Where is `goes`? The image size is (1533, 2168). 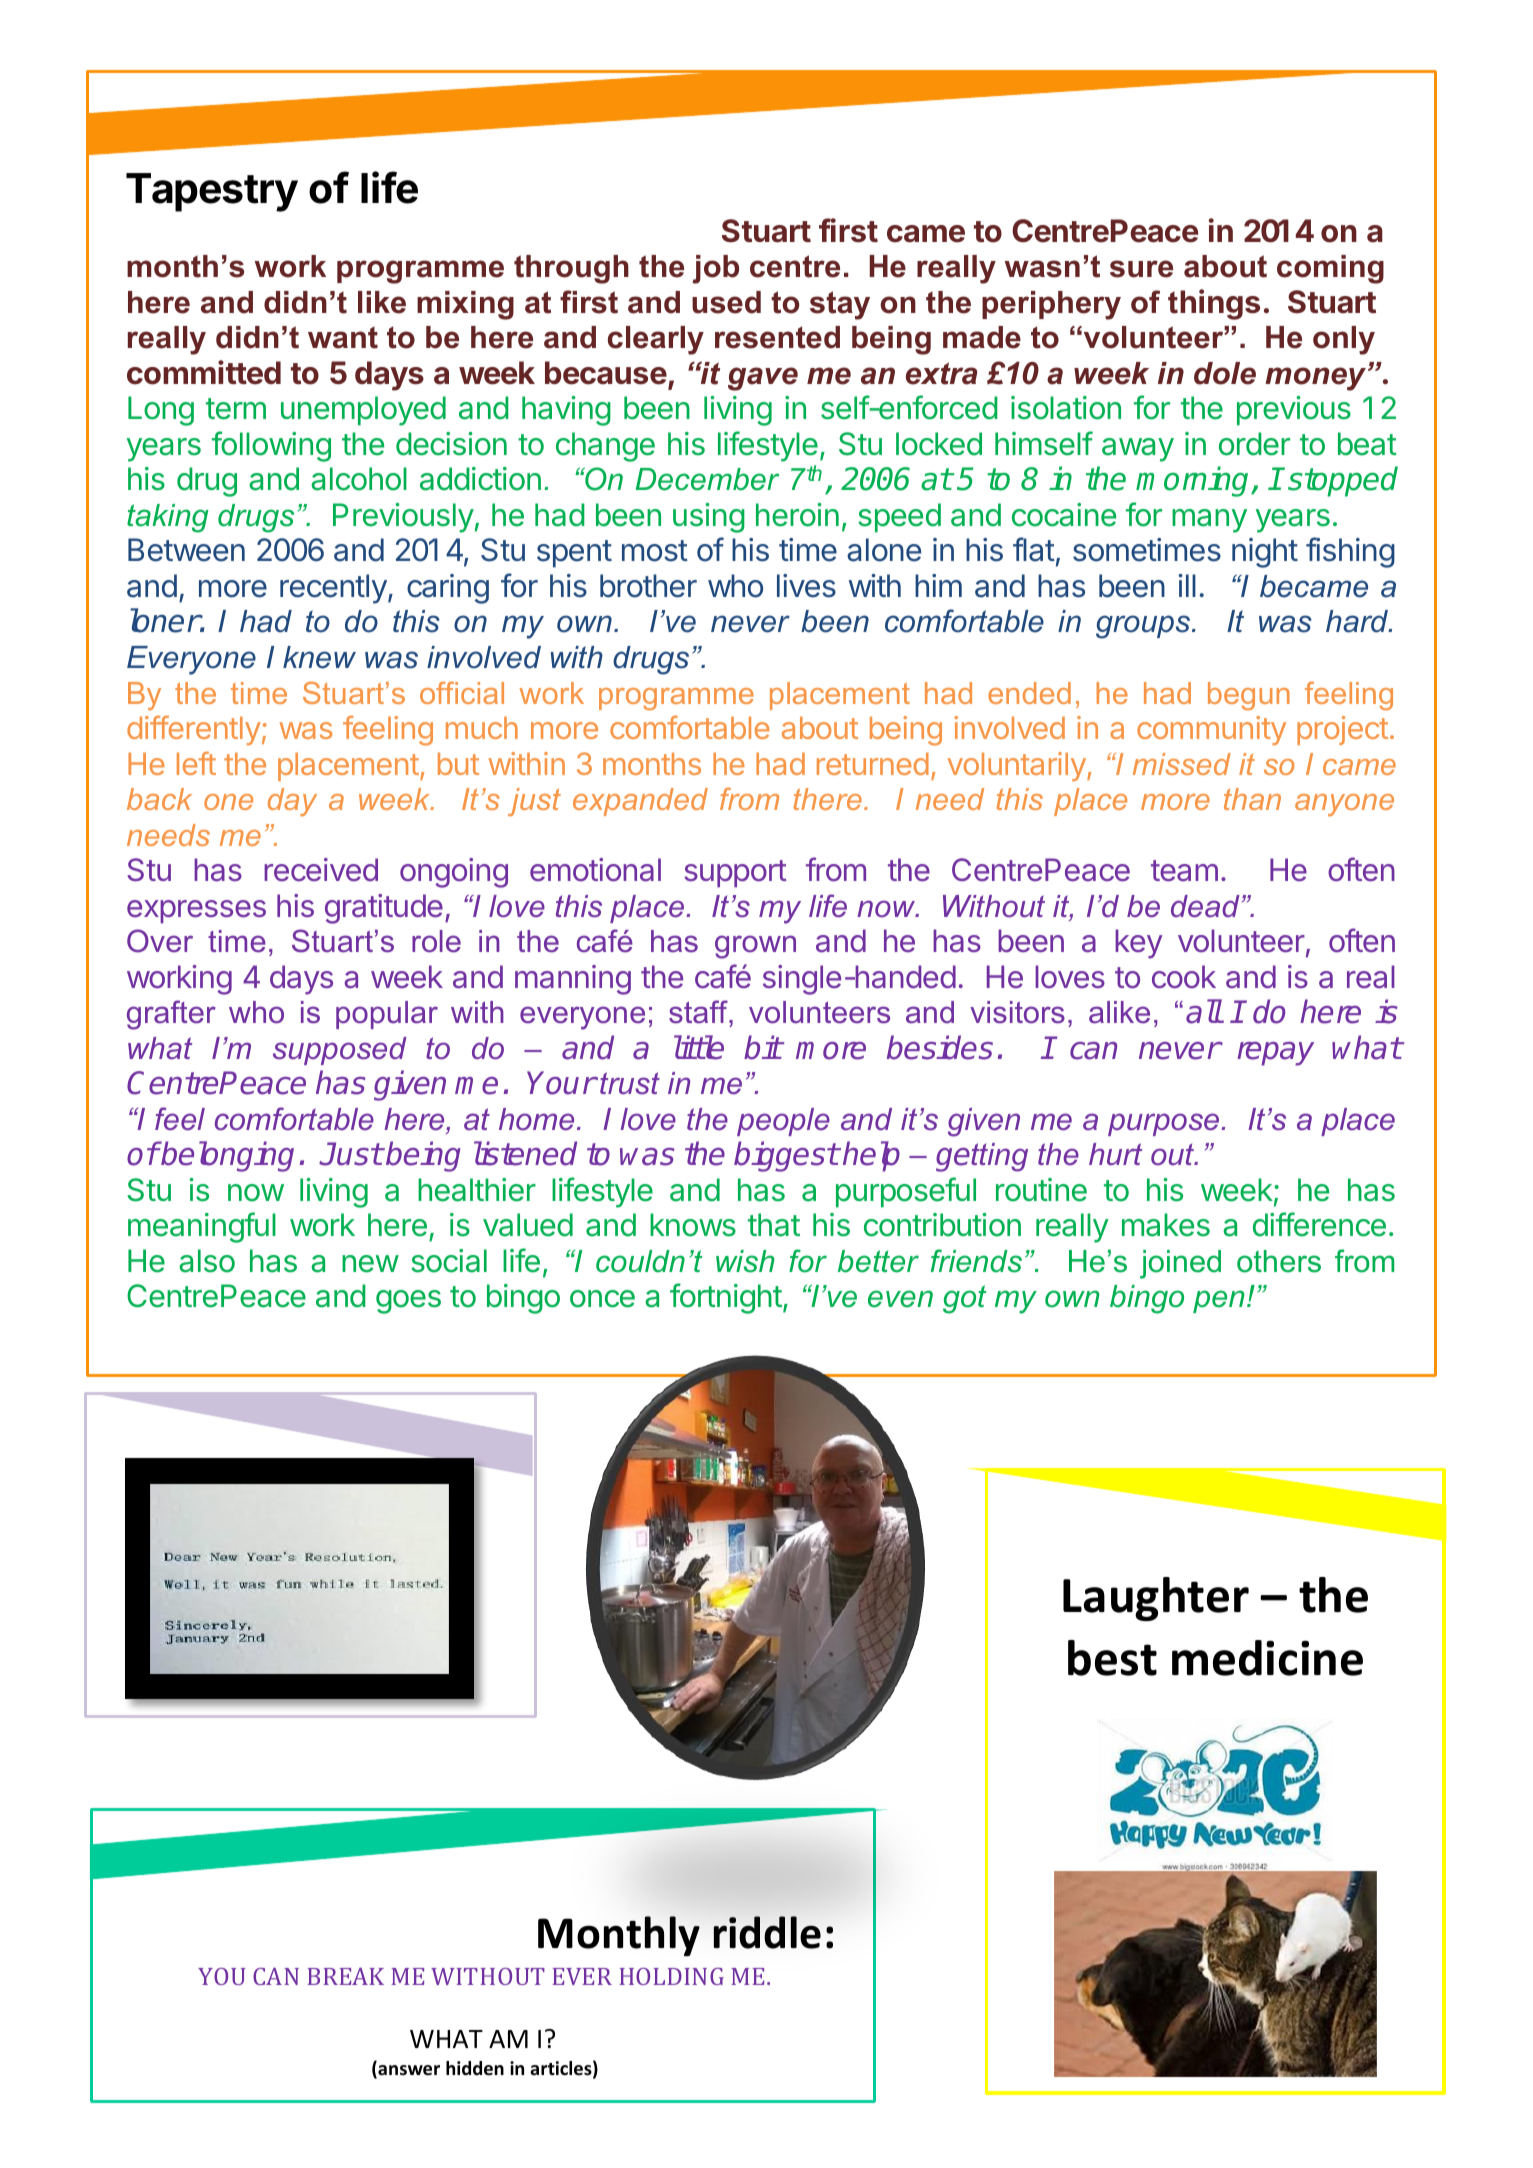 goes is located at coordinates (408, 1302).
